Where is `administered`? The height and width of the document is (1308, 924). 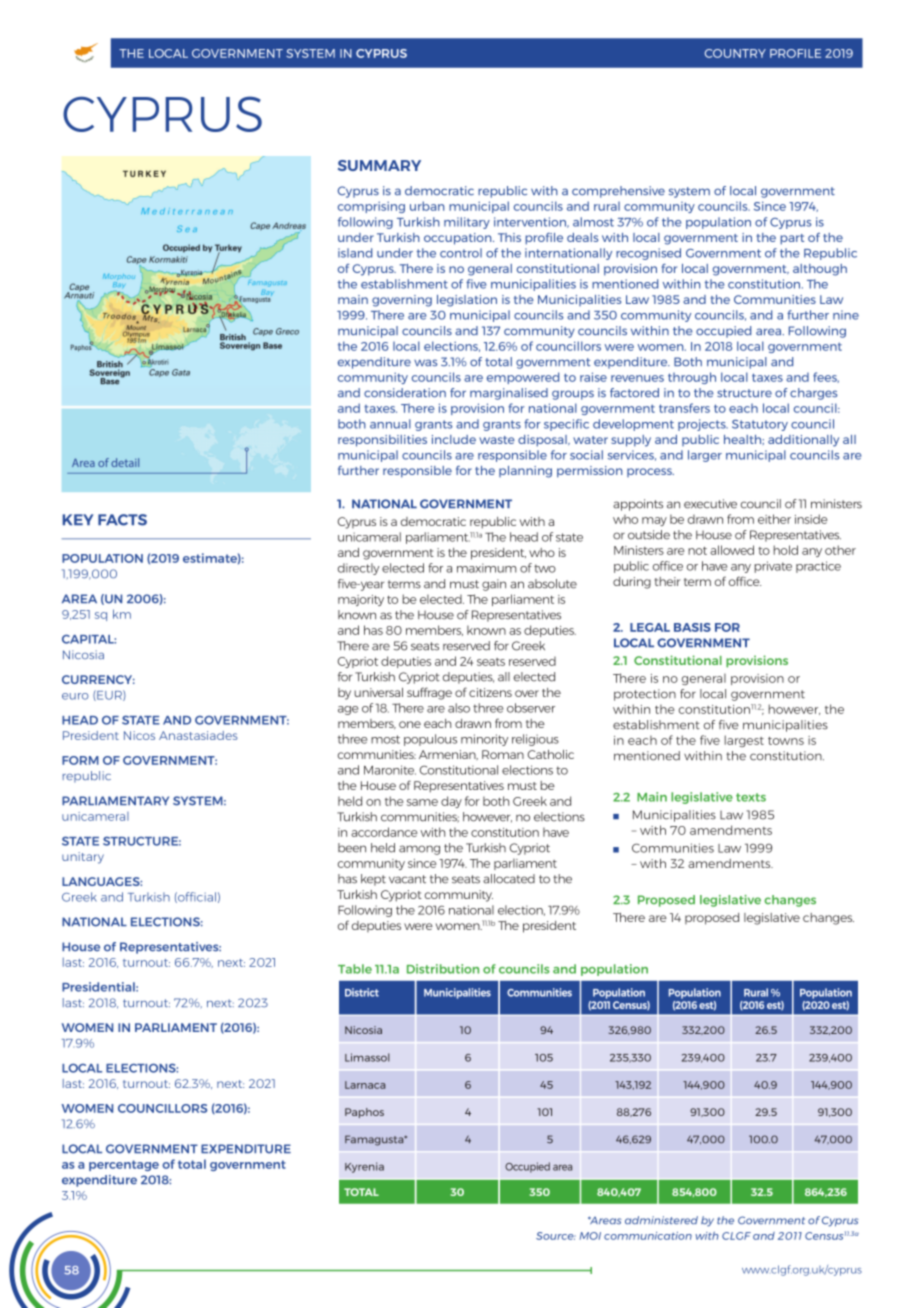 administered is located at coordinates (661, 1220).
